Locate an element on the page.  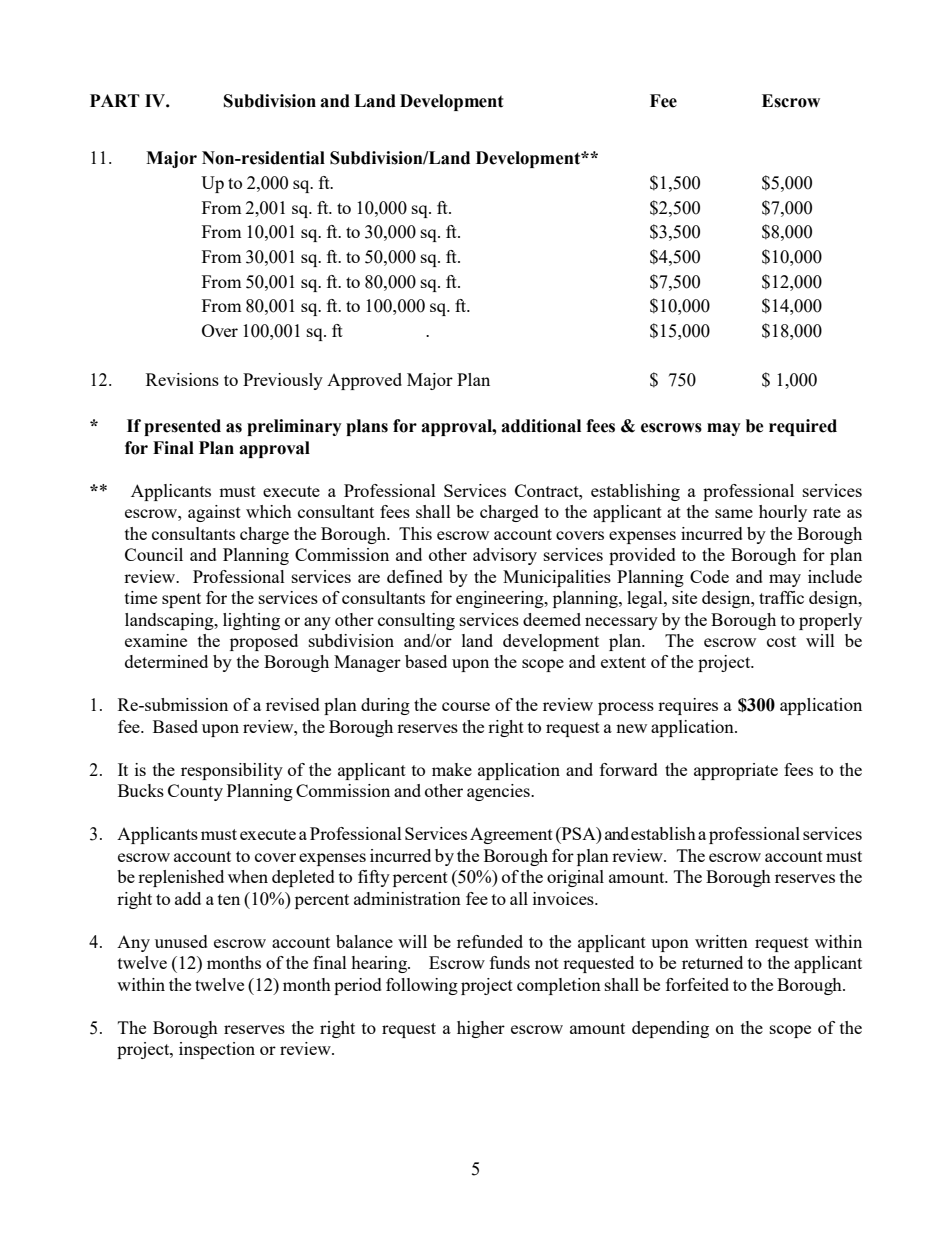
County is located at coordinates (195, 792).
